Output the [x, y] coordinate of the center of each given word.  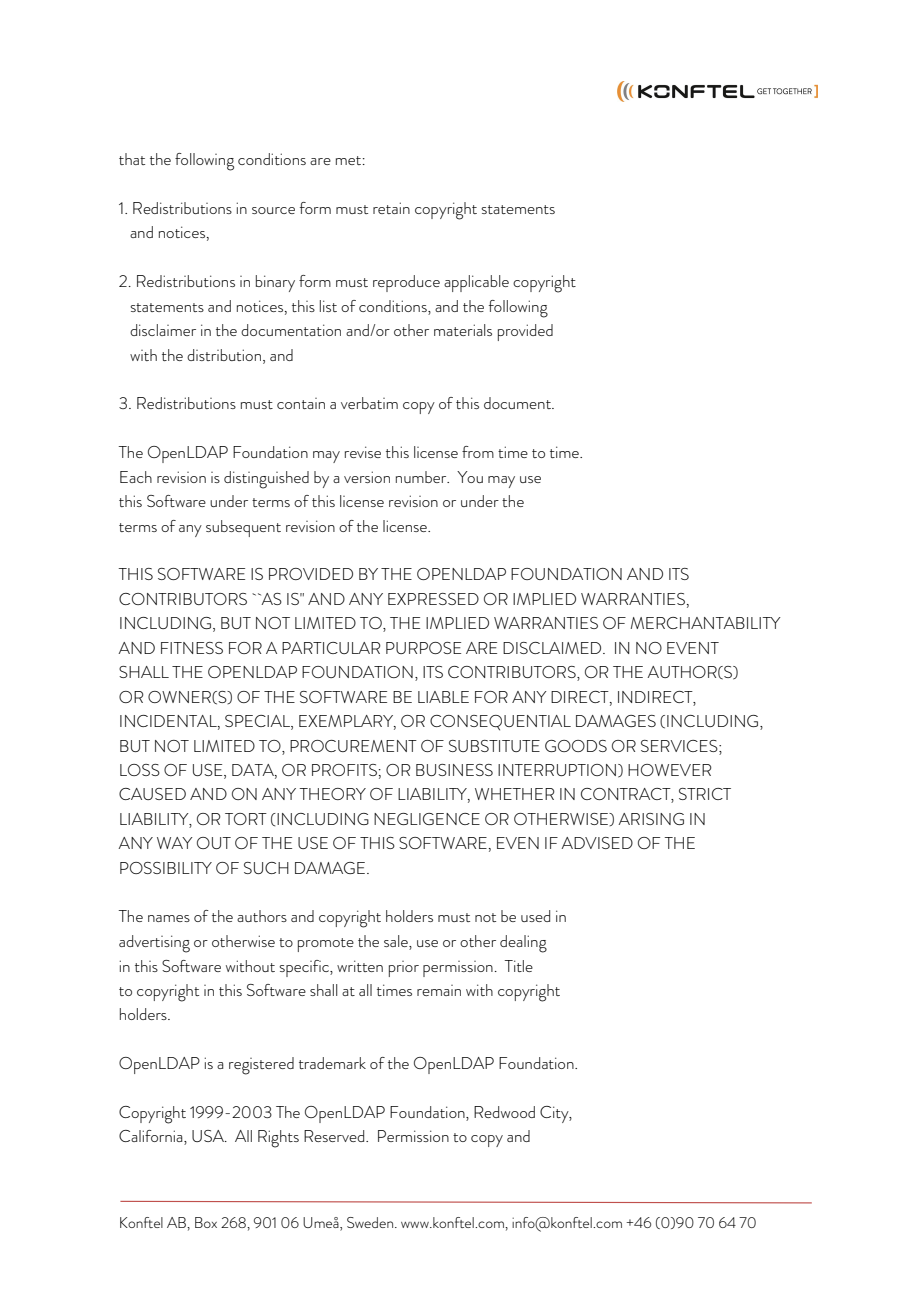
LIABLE [443, 697]
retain [391, 208]
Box [206, 1222]
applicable [476, 283]
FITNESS [192, 648]
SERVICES [680, 746]
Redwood [504, 1112]
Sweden [370, 1222]
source [273, 210]
